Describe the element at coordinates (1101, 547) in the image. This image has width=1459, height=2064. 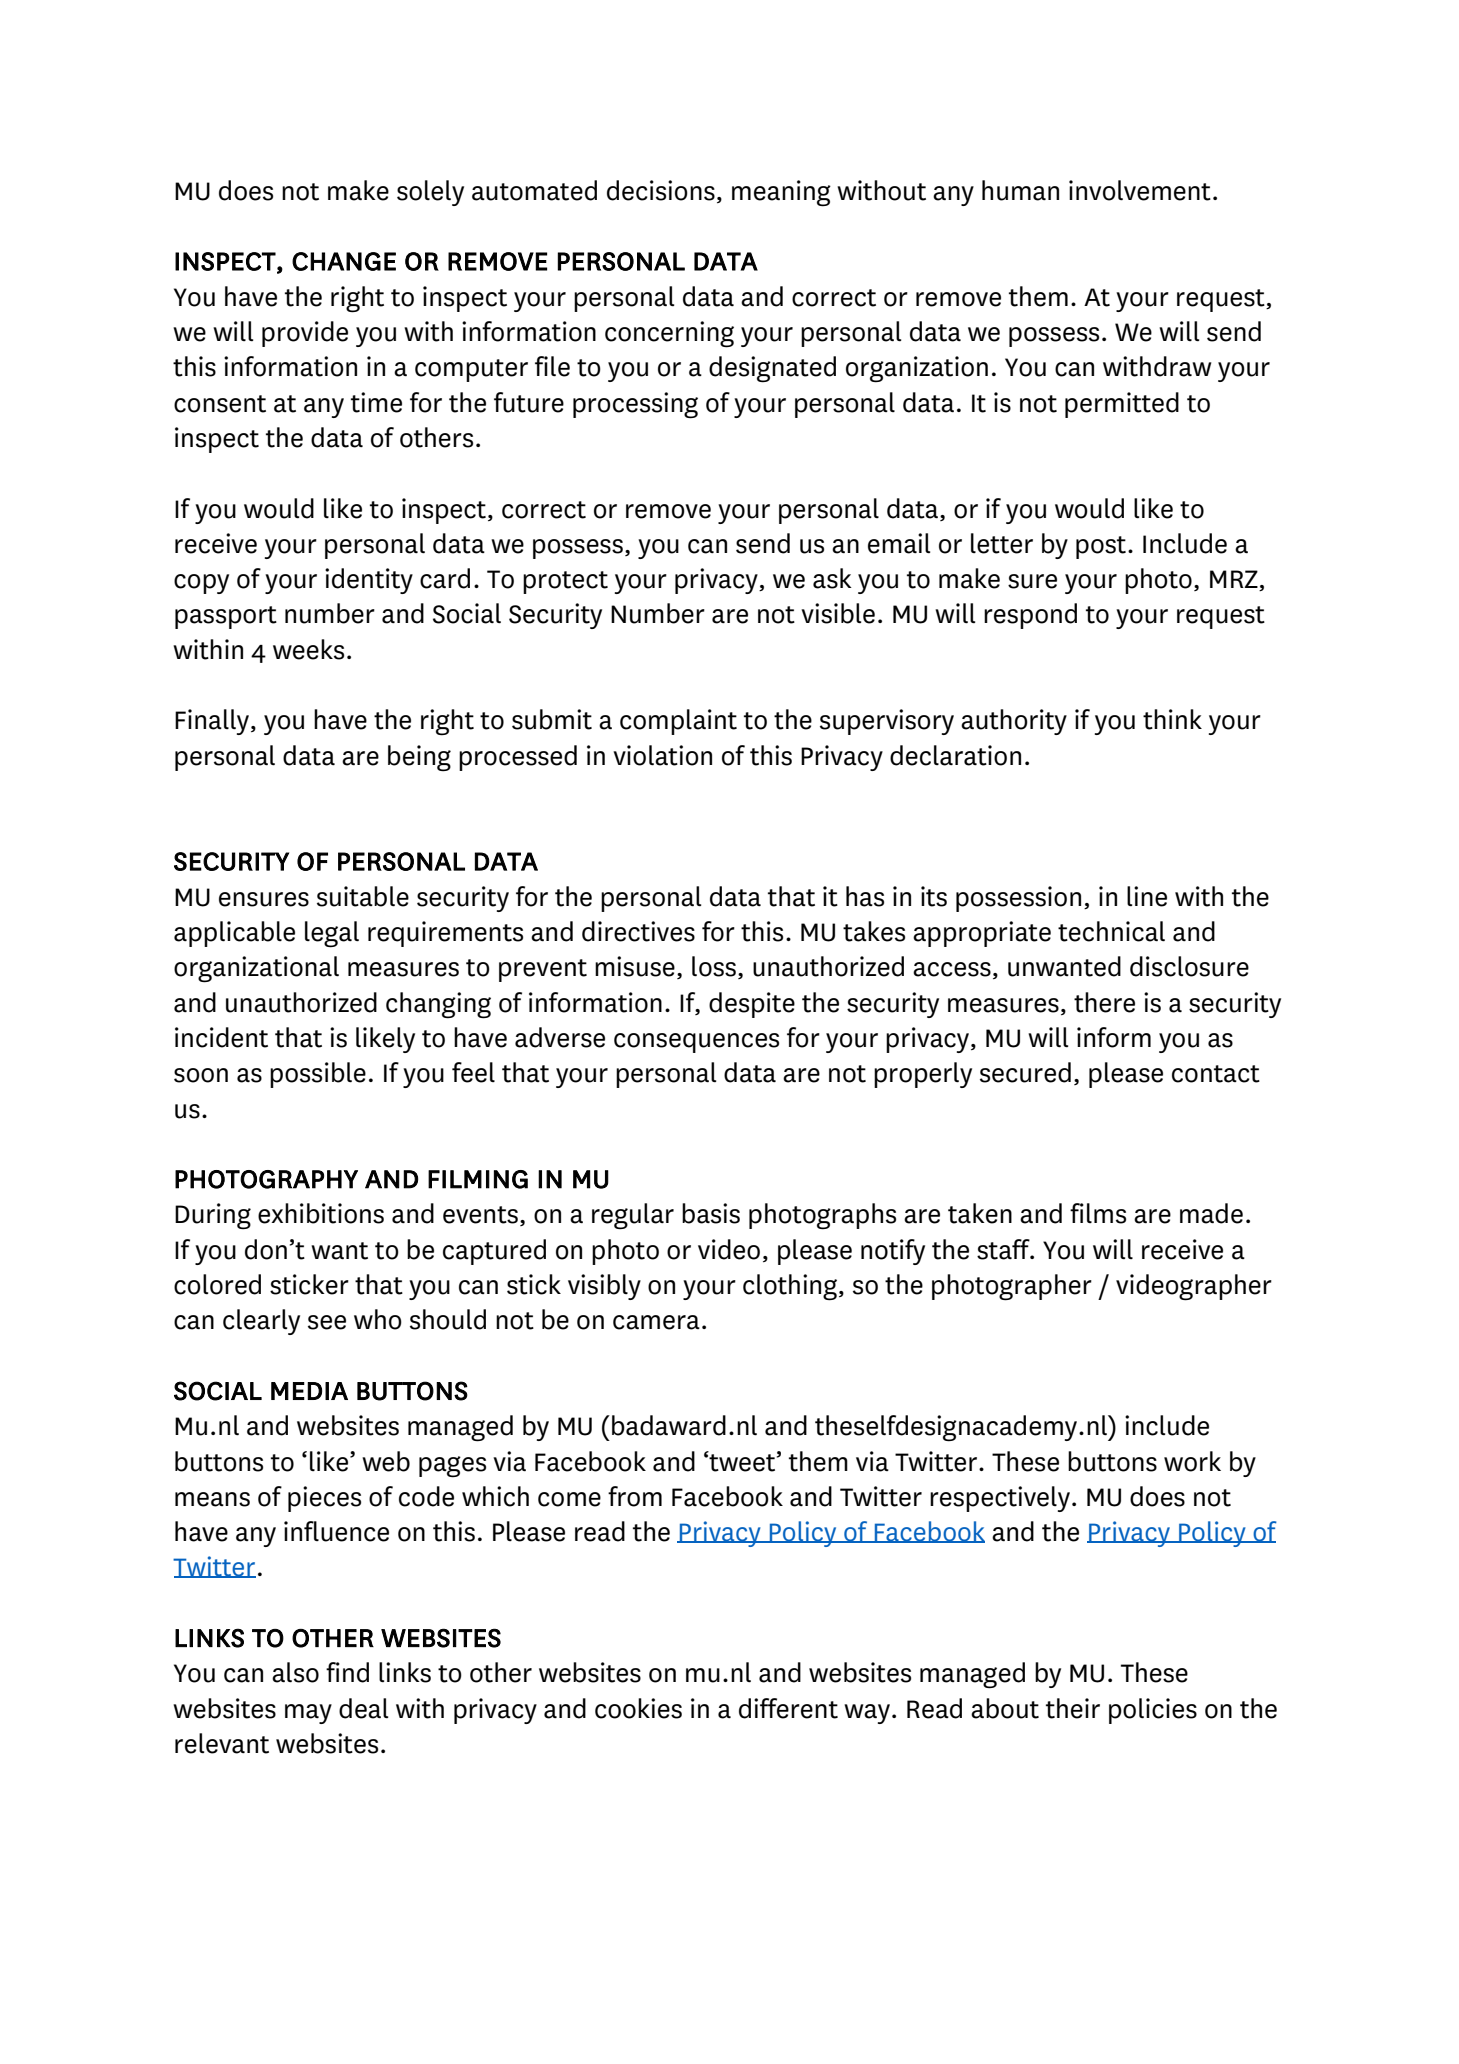
I see `post` at that location.
